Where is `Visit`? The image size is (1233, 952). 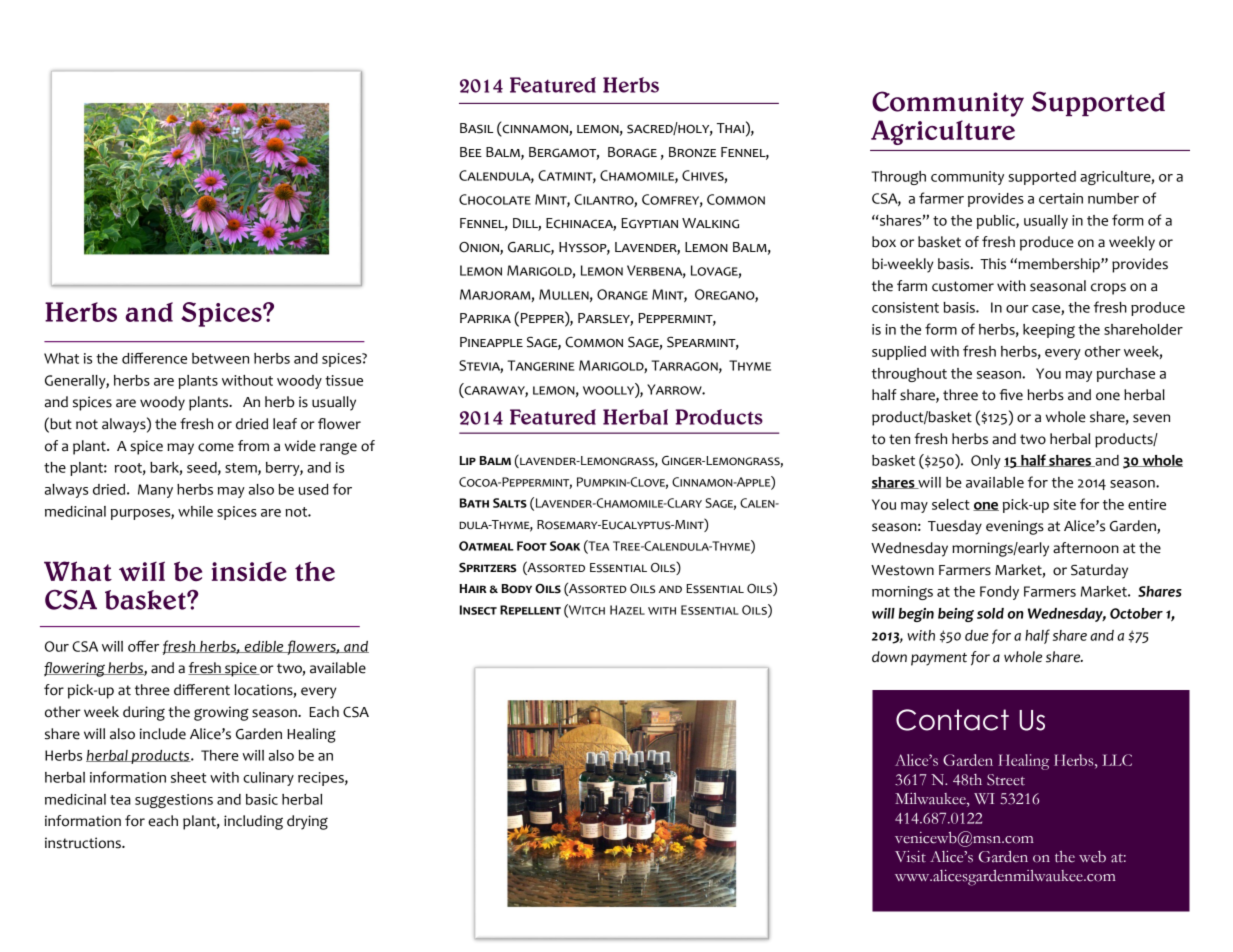 Visit is located at coordinates (910, 857).
